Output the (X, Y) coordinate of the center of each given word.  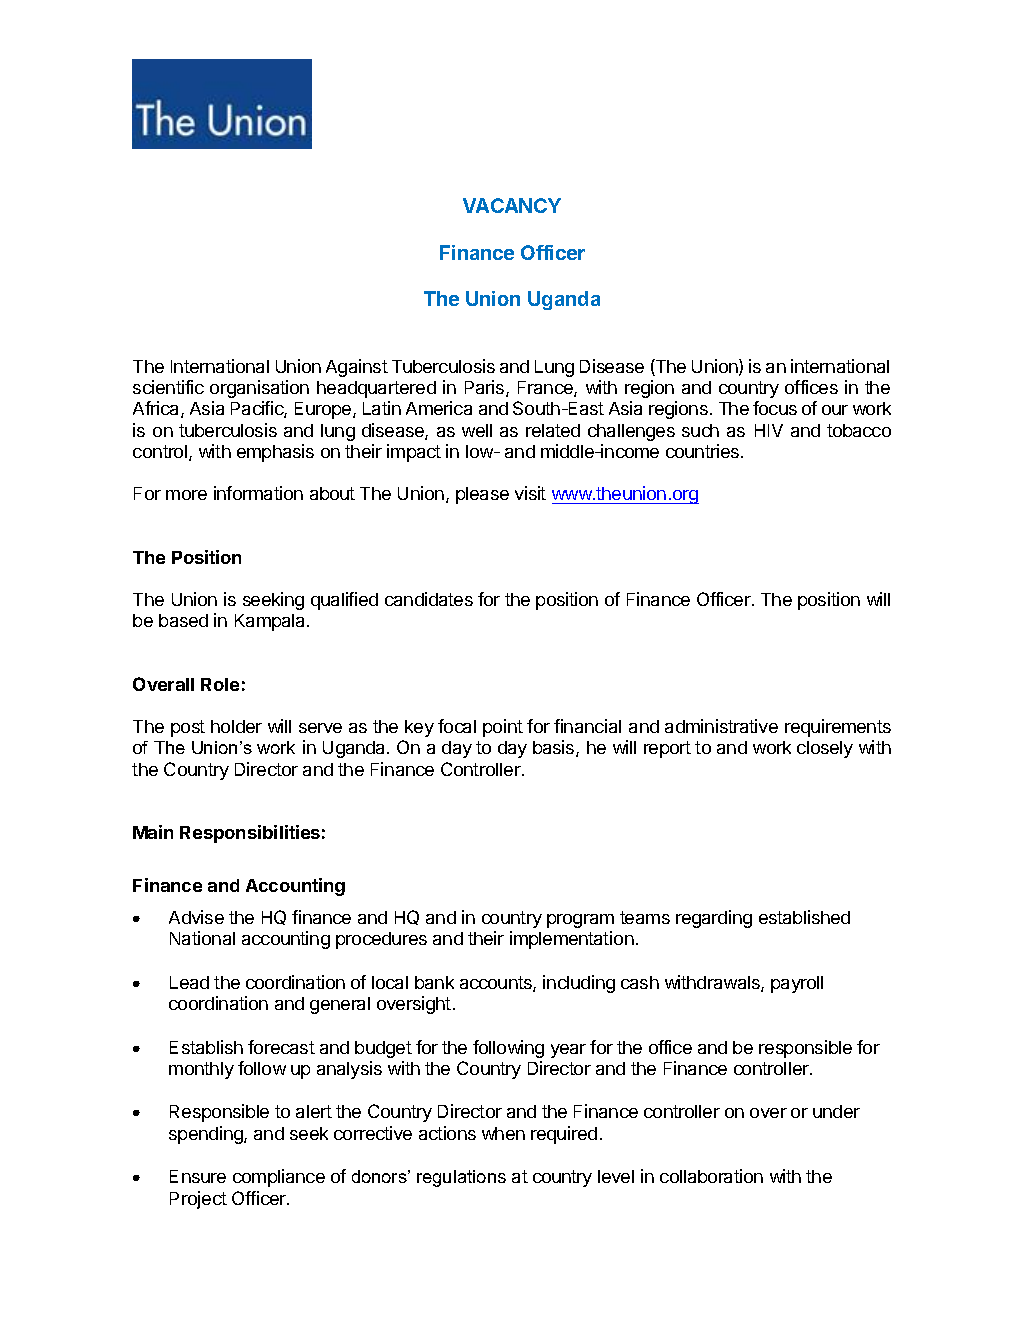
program (580, 921)
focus (775, 408)
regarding (714, 919)
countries (704, 451)
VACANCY (512, 205)
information (258, 493)
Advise (196, 917)
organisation (259, 389)
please (482, 495)
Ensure (198, 1176)
